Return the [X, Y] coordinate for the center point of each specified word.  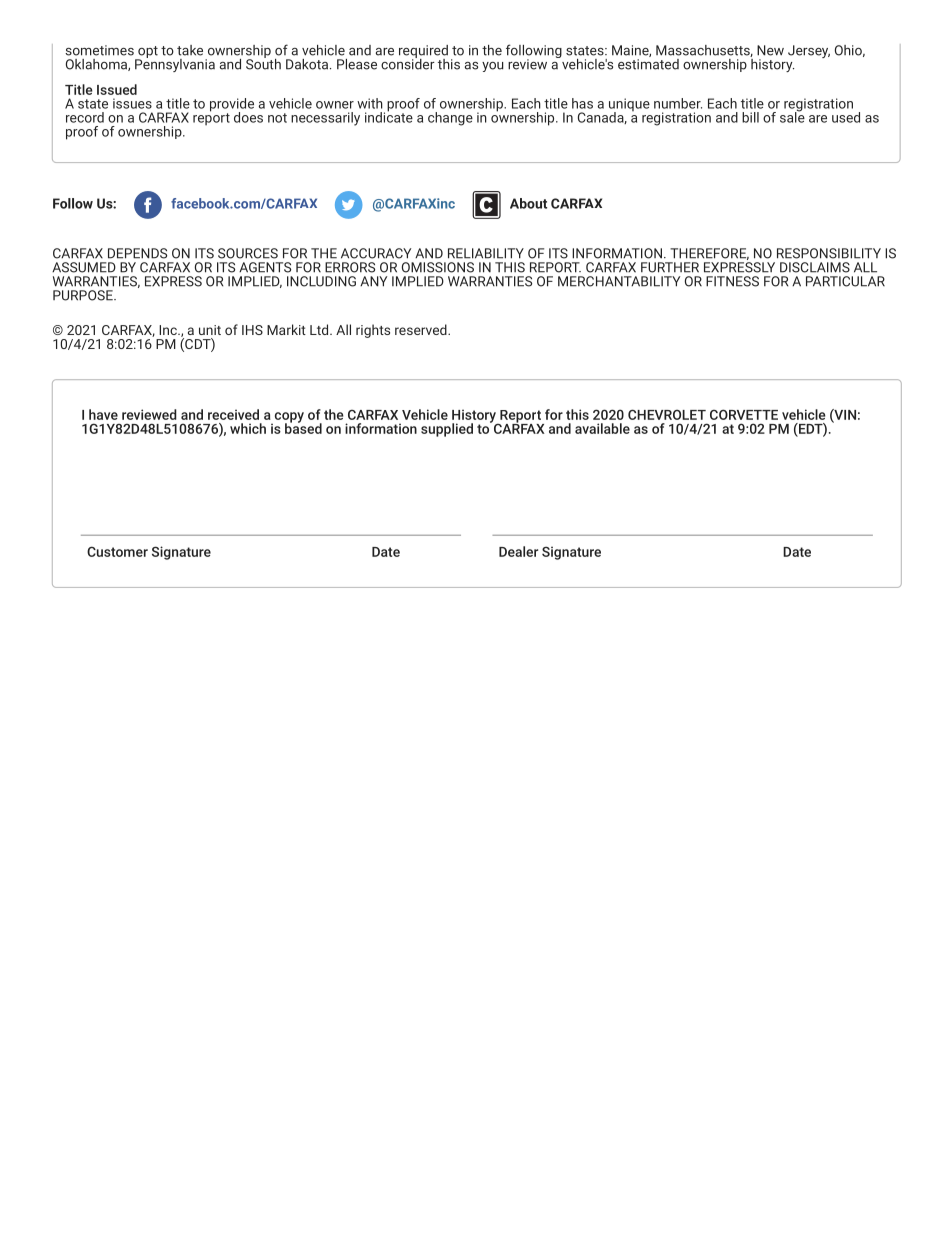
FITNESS [732, 281]
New [770, 50]
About [528, 203]
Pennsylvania [175, 64]
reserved [421, 329]
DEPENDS [137, 253]
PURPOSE [84, 295]
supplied [447, 430]
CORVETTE [744, 414]
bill [750, 117]
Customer [117, 551]
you [493, 67]
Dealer [518, 551]
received [233, 414]
